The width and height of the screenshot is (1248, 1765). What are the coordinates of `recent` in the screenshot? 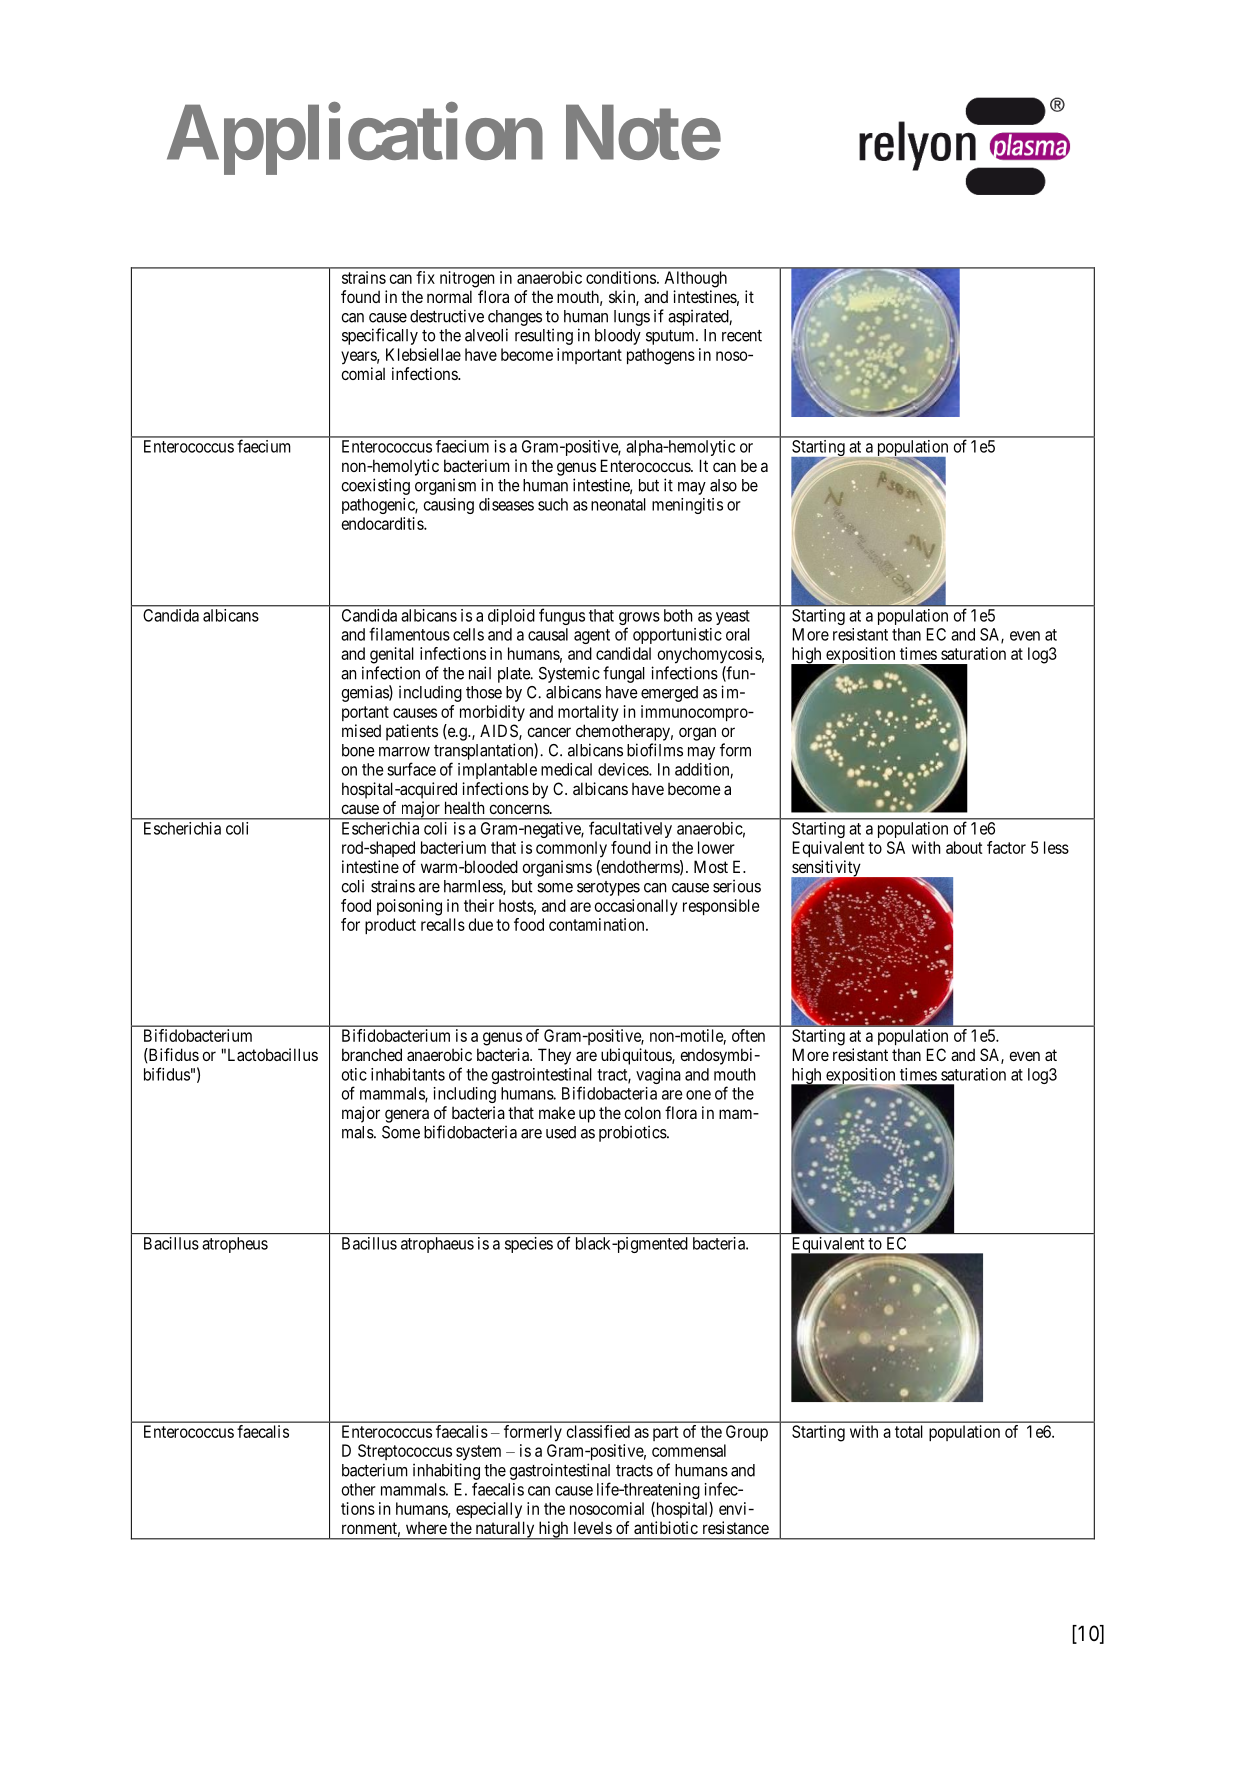 It's located at (742, 336).
